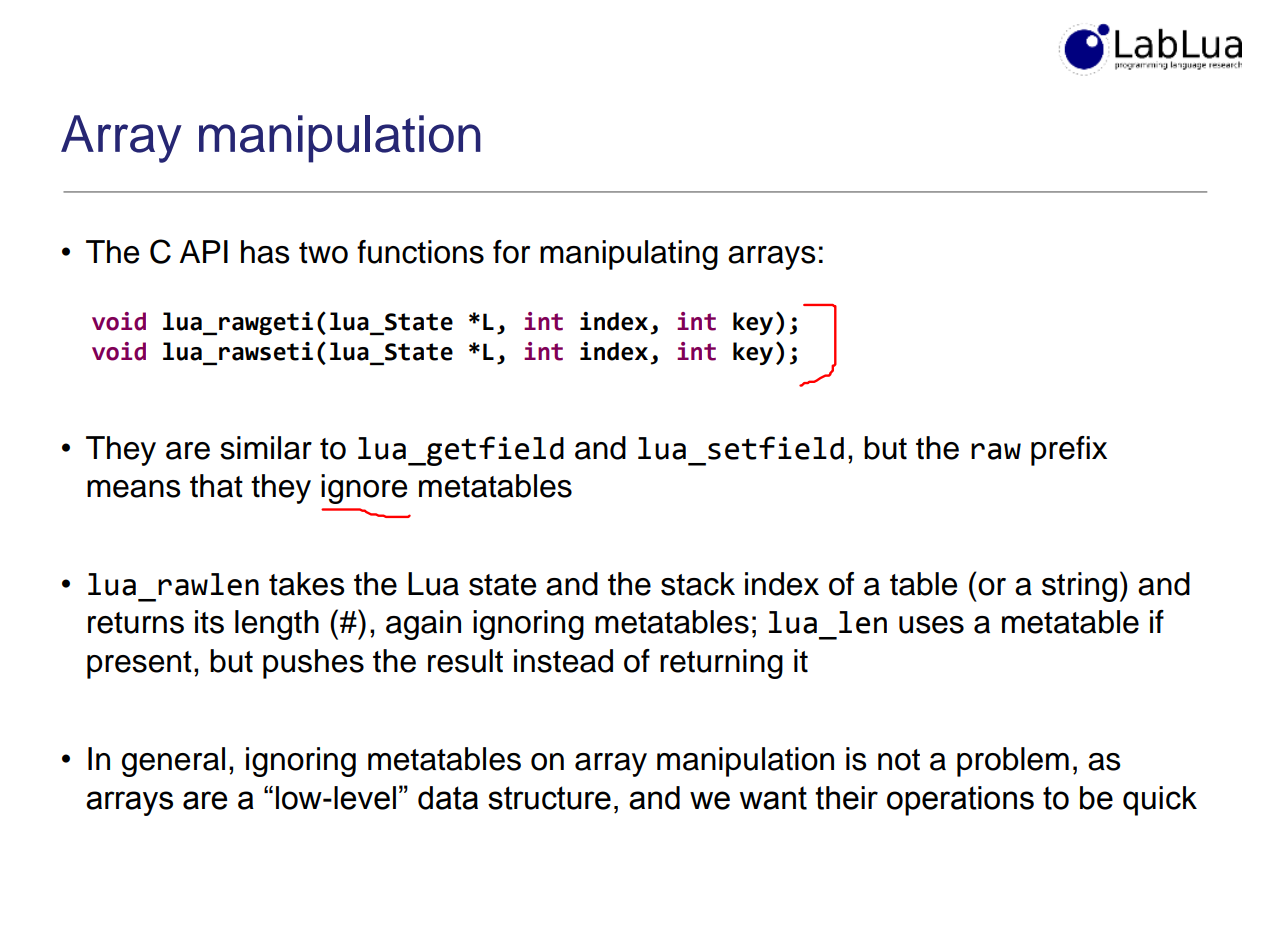 This document has width=1271, height=952. I want to click on general, so click(173, 762).
